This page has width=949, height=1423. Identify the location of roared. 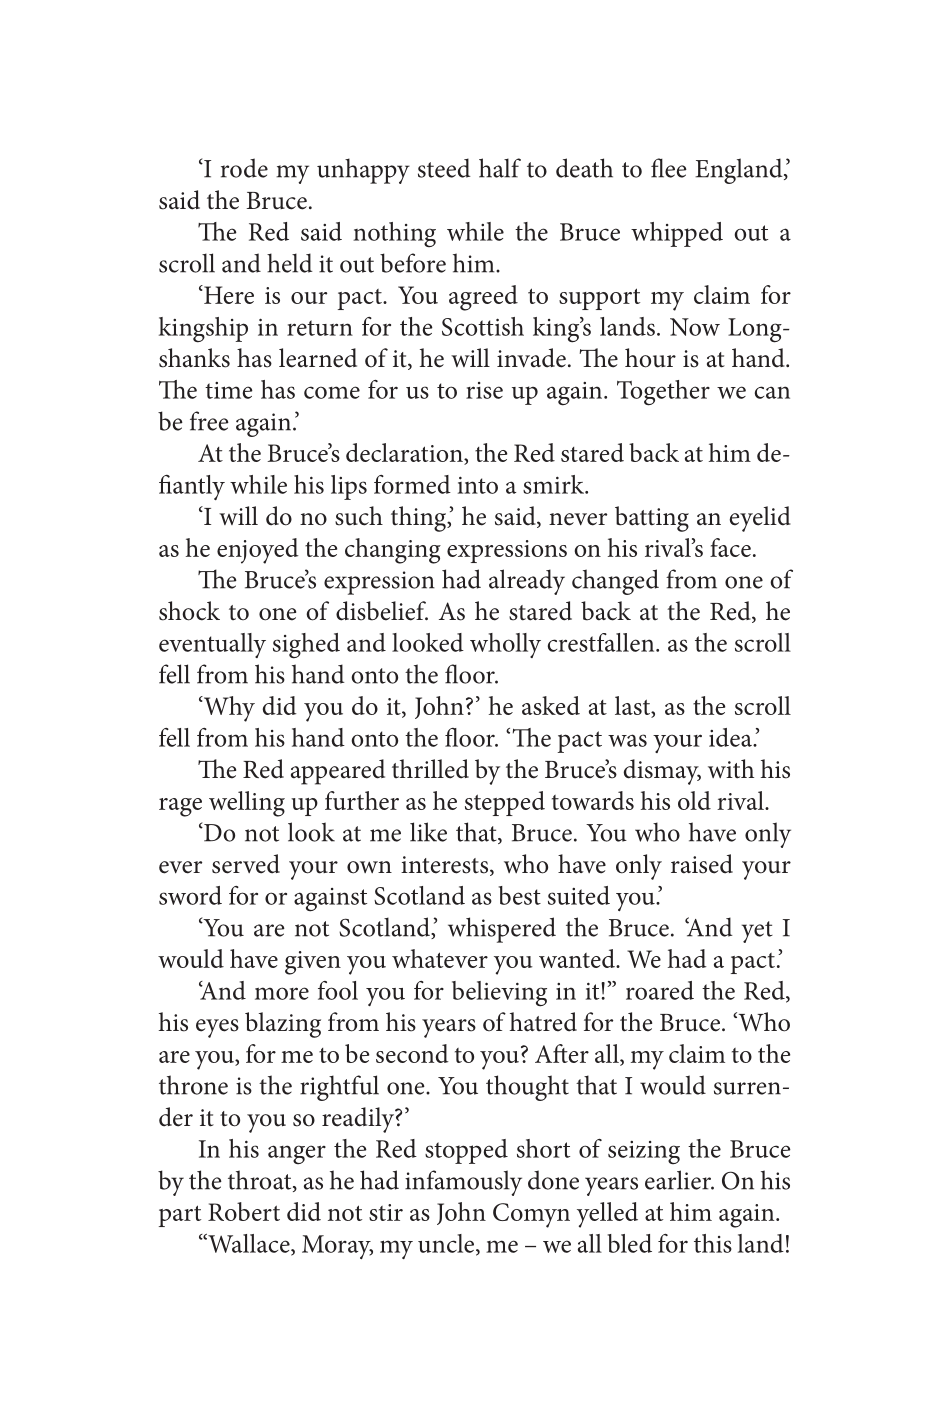
(660, 990).
